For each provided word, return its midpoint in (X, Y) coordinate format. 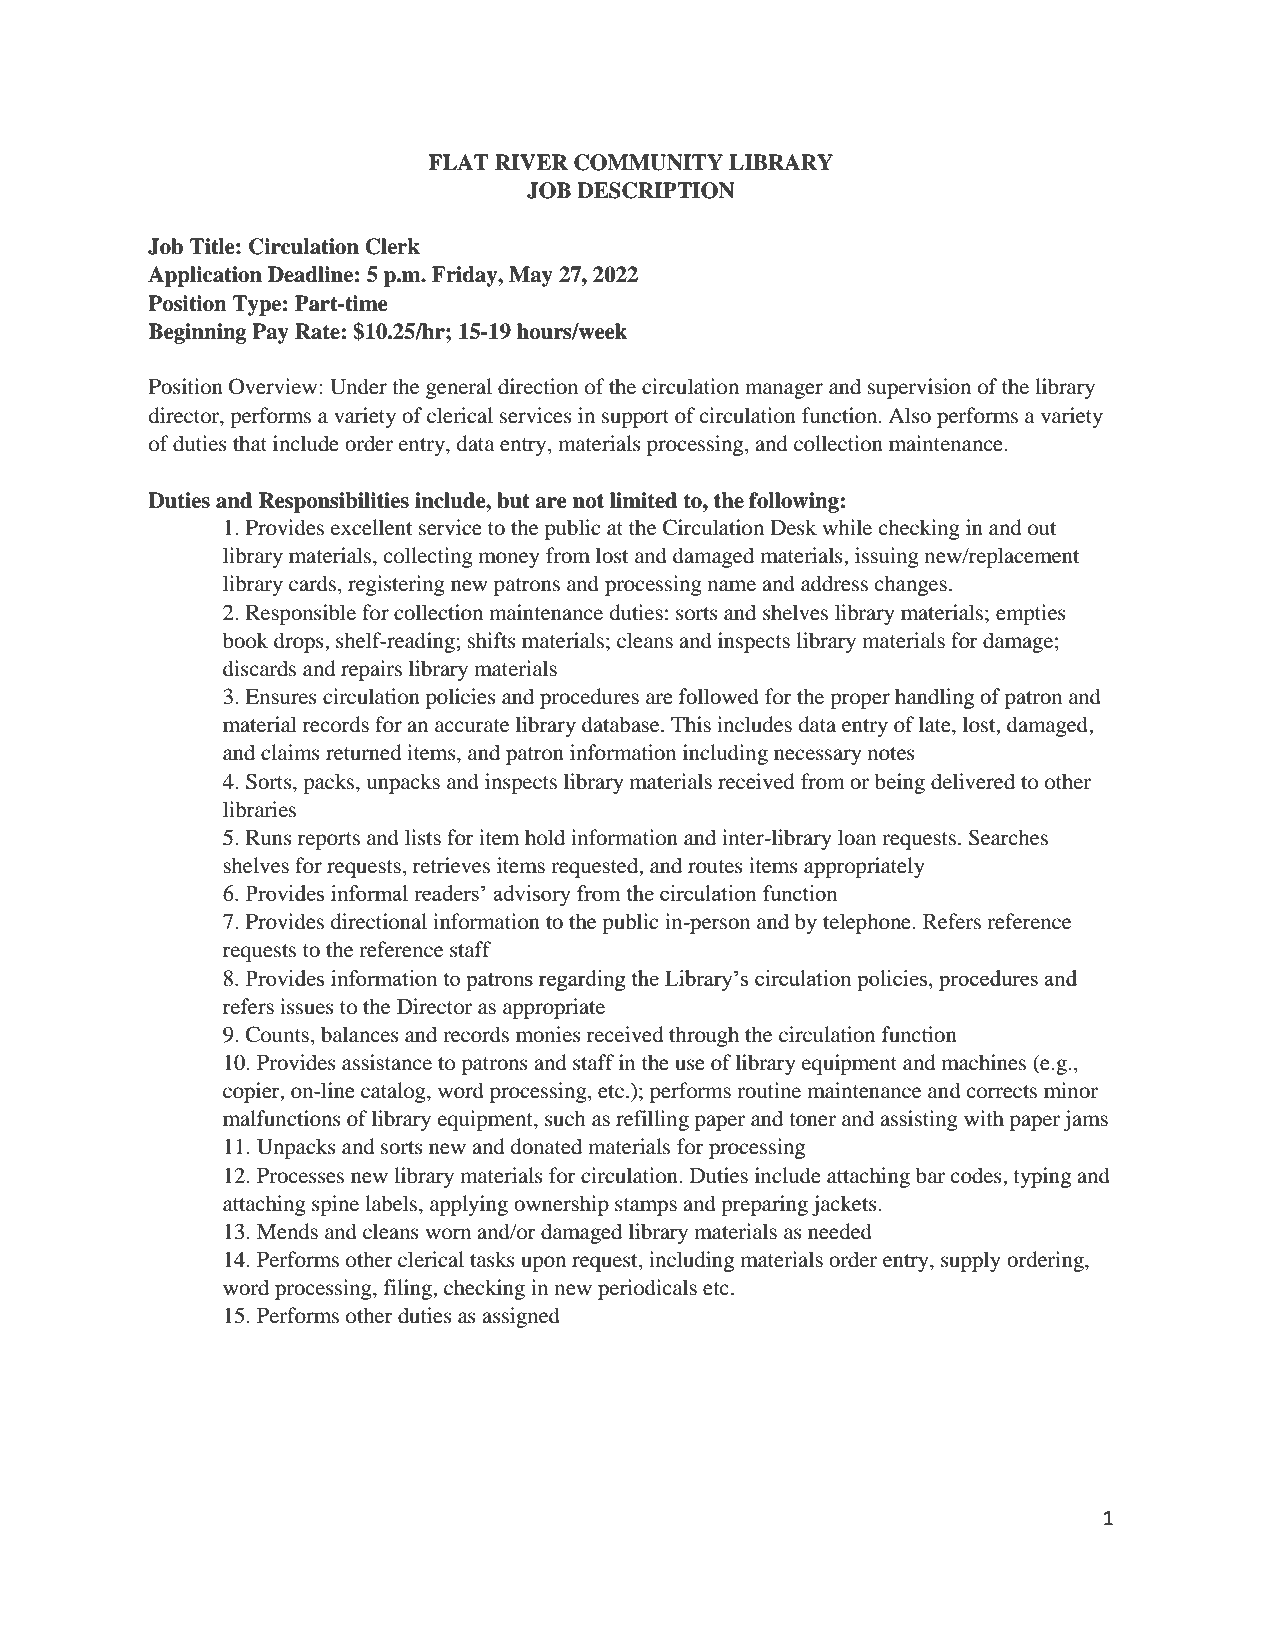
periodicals (647, 1289)
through (704, 1036)
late (936, 724)
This (691, 724)
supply (970, 1261)
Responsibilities (334, 502)
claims (290, 752)
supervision (919, 388)
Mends (287, 1231)
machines (984, 1062)
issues (307, 1006)
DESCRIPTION (655, 190)
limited (643, 500)
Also (909, 415)
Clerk (392, 246)
